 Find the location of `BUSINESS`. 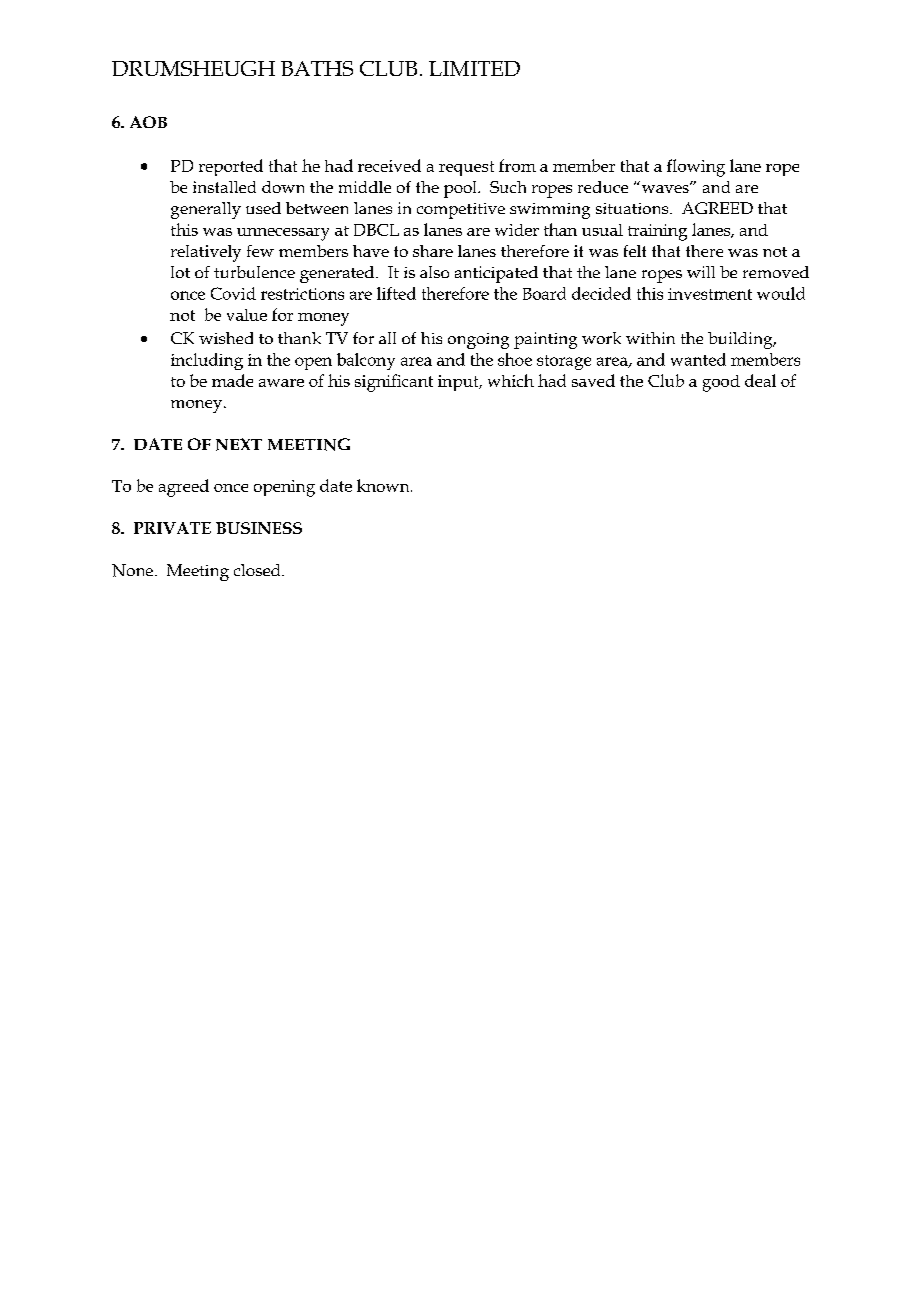

BUSINESS is located at coordinates (259, 528).
